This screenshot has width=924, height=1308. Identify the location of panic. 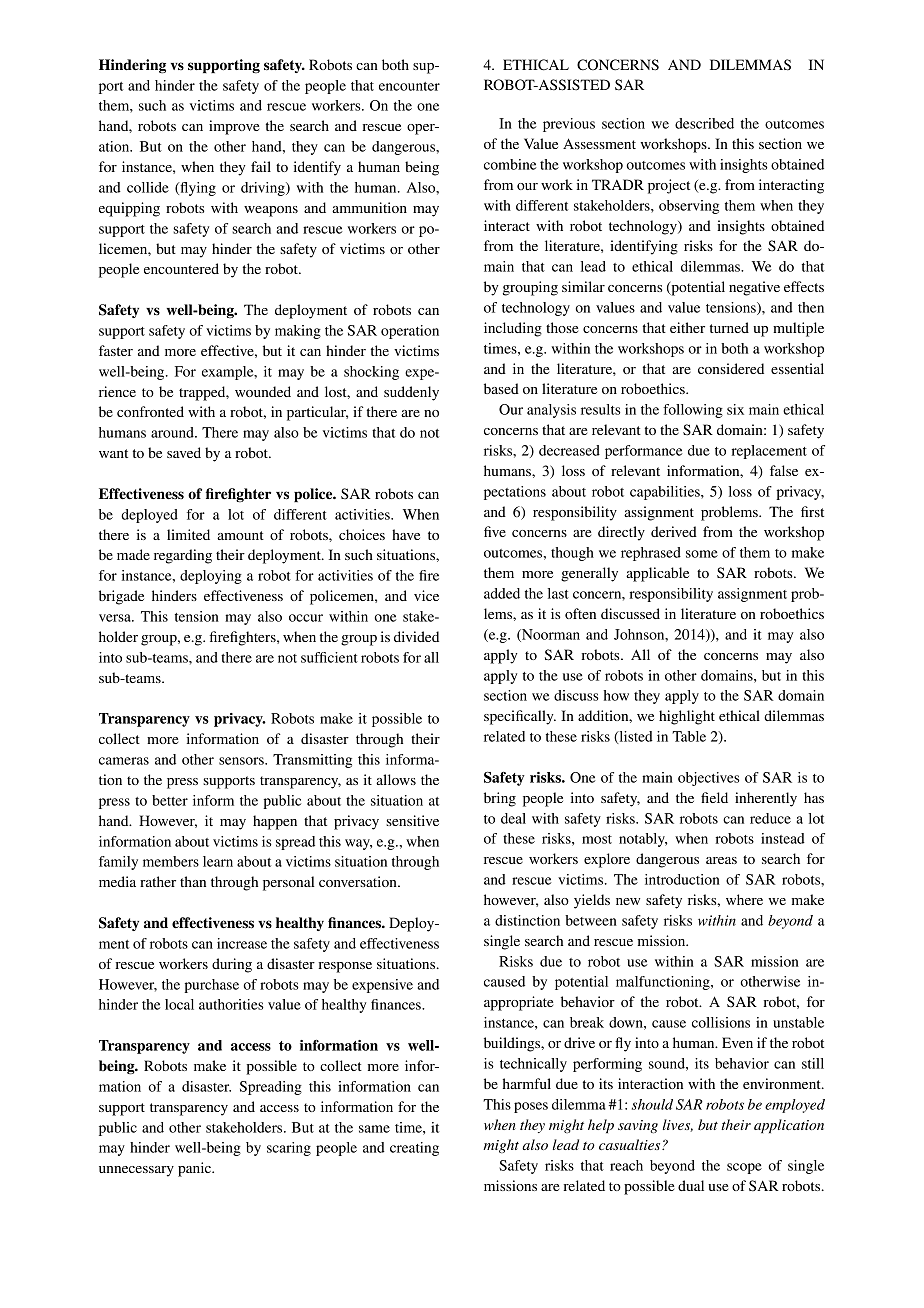
(195, 1169).
